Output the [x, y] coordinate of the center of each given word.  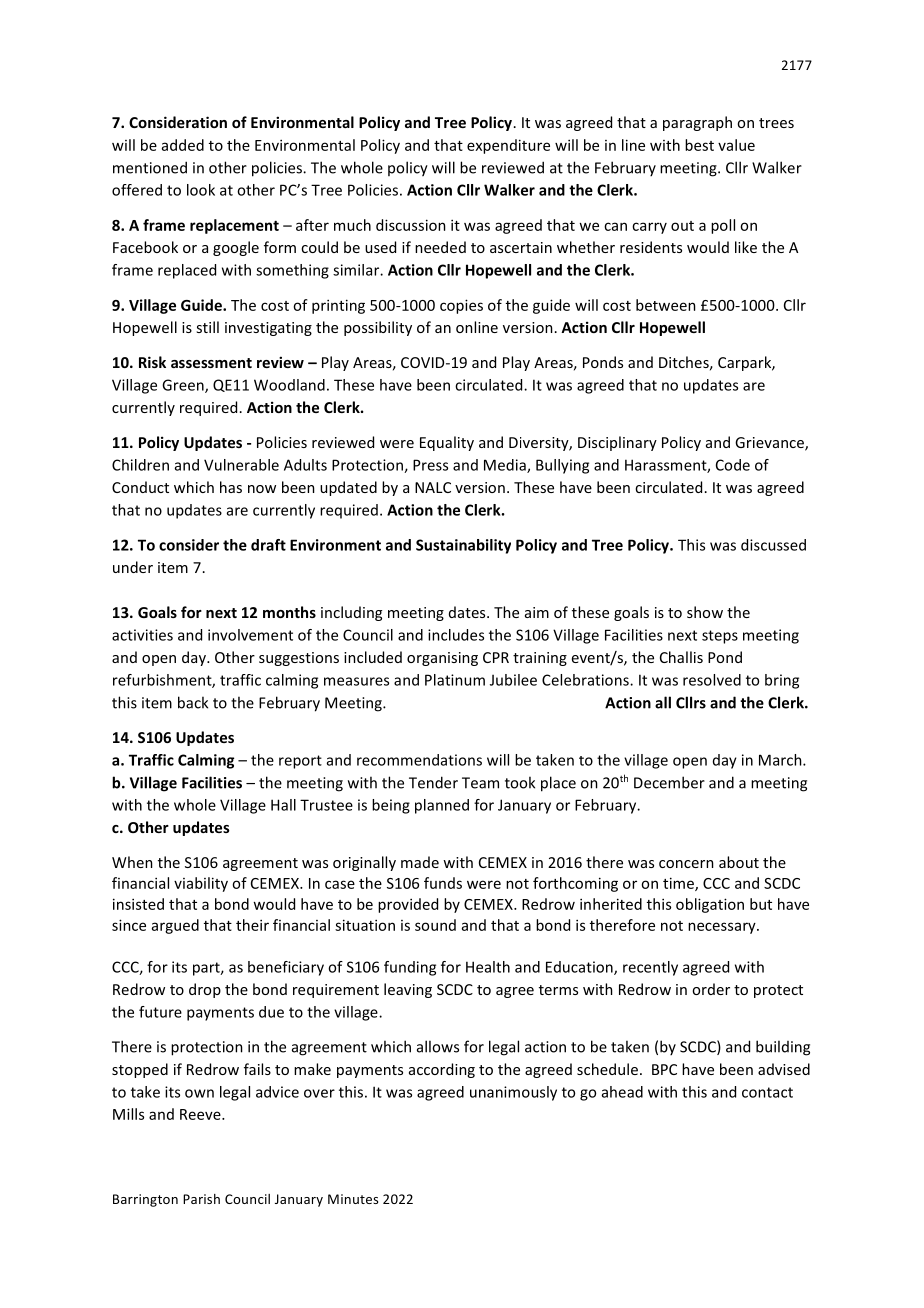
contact [767, 1092]
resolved [712, 680]
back [193, 702]
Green [184, 386]
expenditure [508, 146]
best [699, 145]
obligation [710, 905]
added [183, 145]
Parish [201, 1199]
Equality [447, 443]
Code [733, 465]
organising [442, 659]
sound [435, 925]
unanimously [513, 1093]
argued [175, 926]
